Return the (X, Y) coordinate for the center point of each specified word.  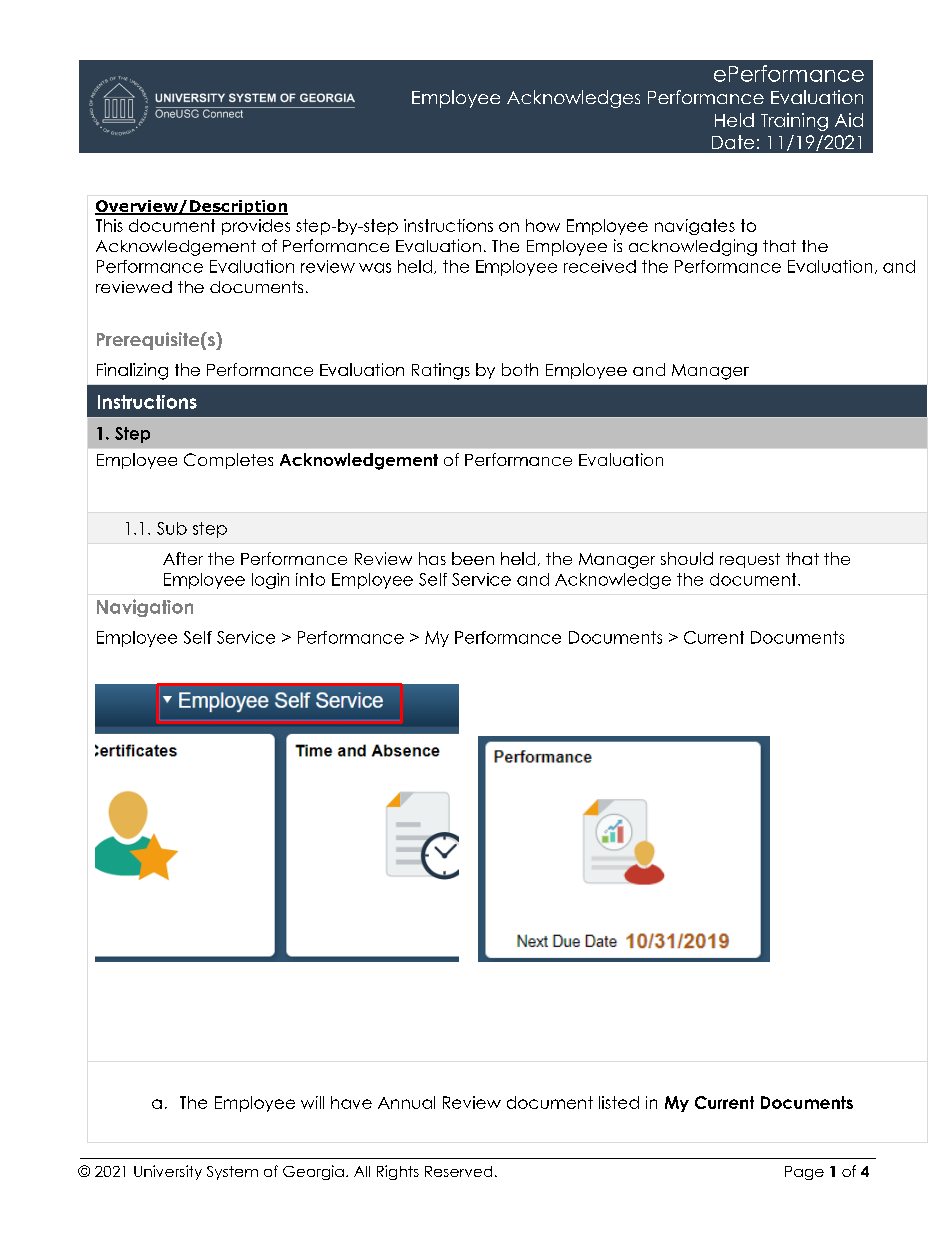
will (312, 1102)
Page (804, 1173)
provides (256, 227)
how (543, 225)
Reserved (458, 1171)
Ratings (441, 371)
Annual (406, 1102)
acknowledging (693, 247)
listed (619, 1102)
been (473, 558)
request (750, 560)
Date (733, 142)
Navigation (145, 608)
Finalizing (132, 371)
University (168, 1172)
